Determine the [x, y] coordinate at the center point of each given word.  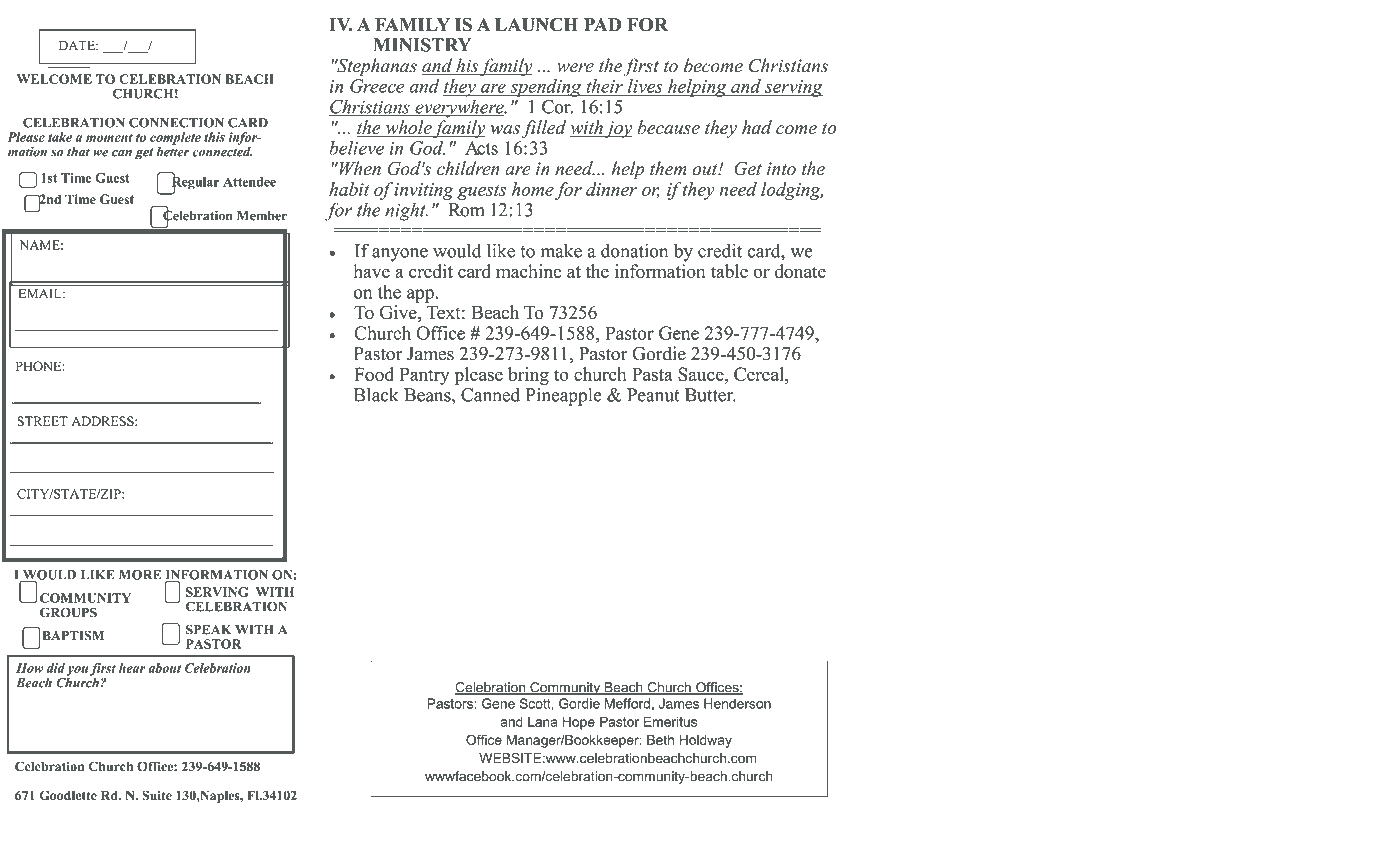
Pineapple [563, 396]
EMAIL [41, 293]
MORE [140, 575]
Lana [543, 721]
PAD [602, 24]
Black [375, 394]
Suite [157, 795]
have [371, 271]
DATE [78, 45]
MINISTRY [422, 45]
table [729, 271]
